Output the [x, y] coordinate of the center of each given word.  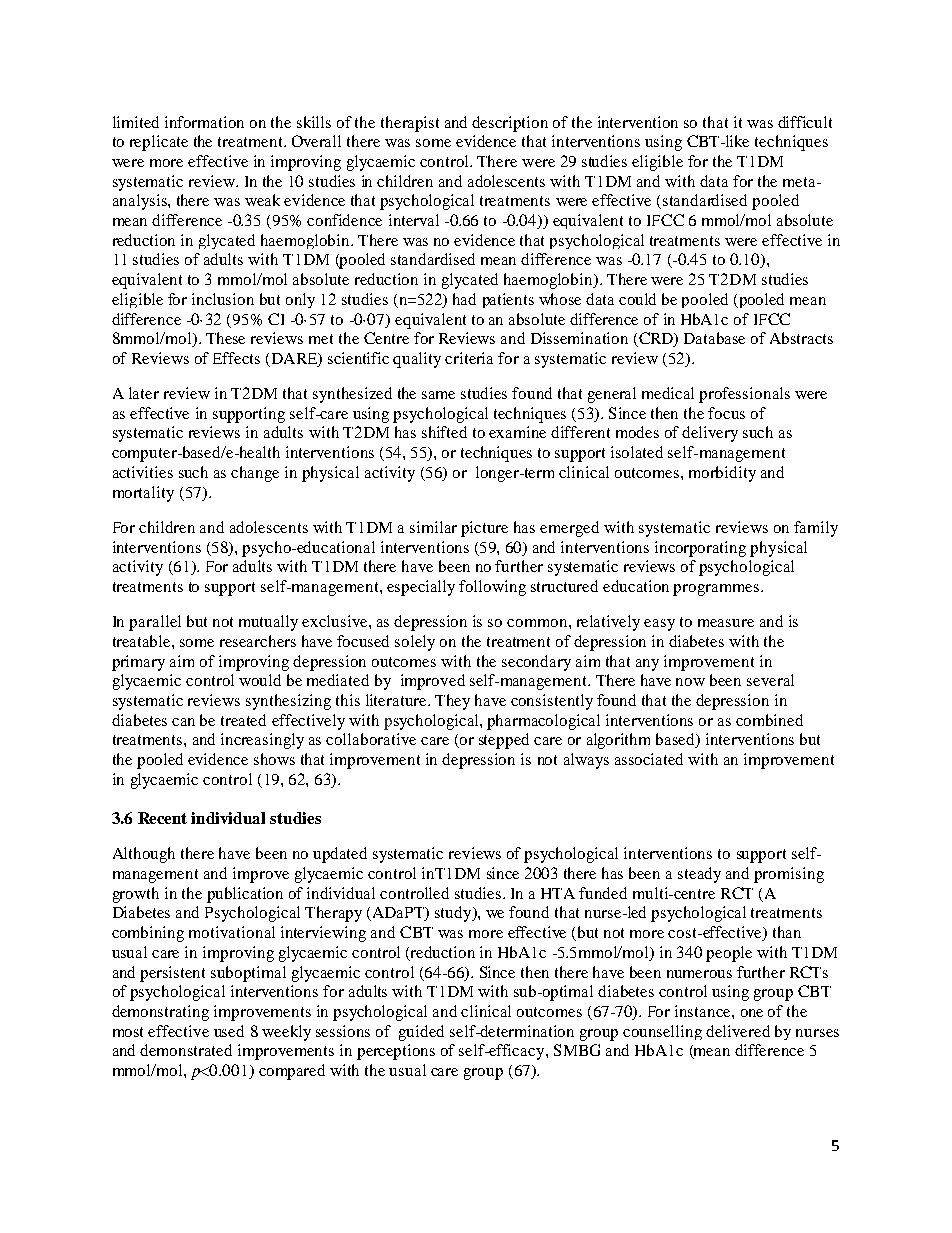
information [204, 122]
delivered [738, 1031]
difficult [805, 122]
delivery [710, 434]
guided [421, 1033]
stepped [504, 741]
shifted [444, 432]
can [183, 722]
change [255, 474]
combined [769, 720]
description [510, 124]
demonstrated [186, 1050]
